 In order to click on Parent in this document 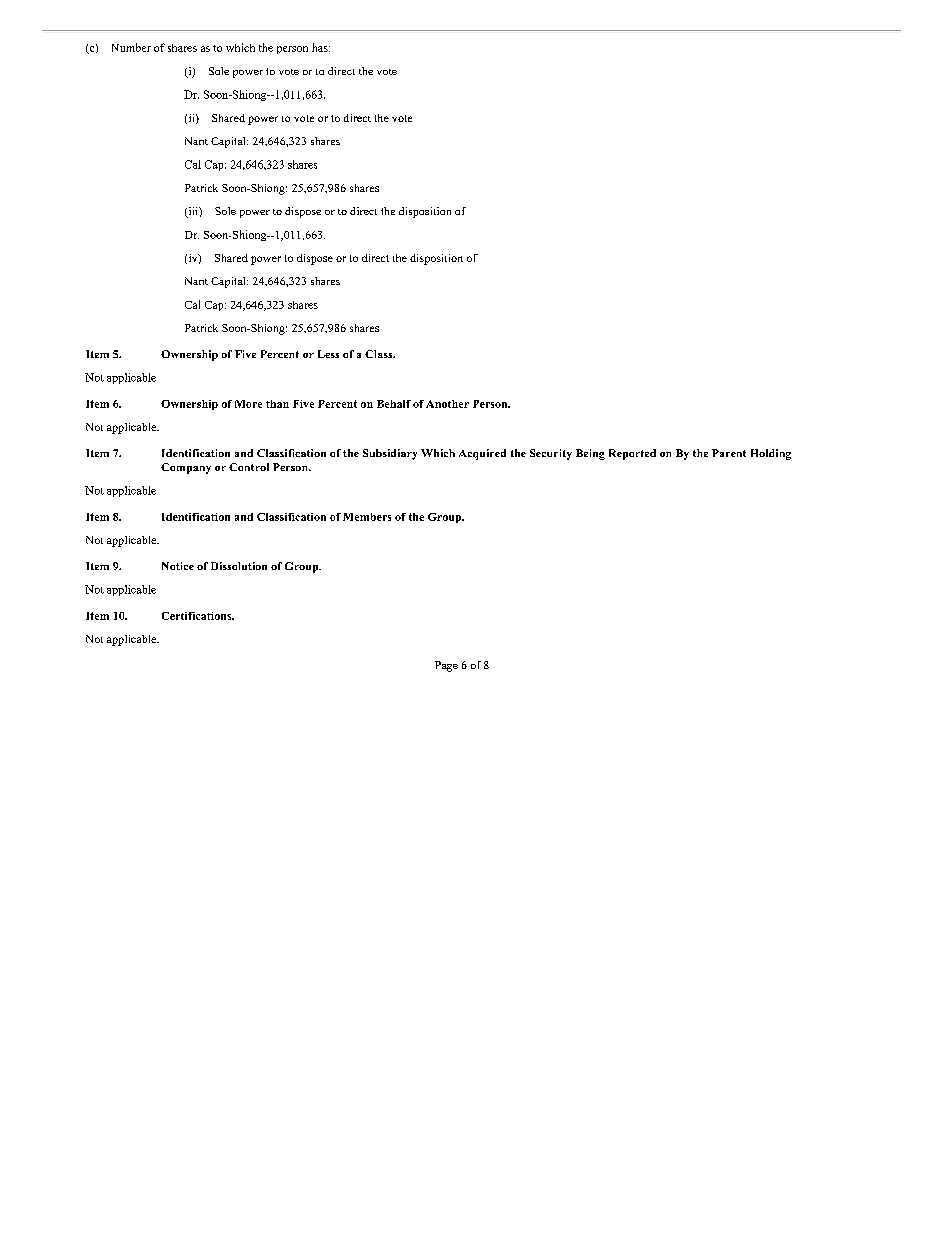, I will do `click(729, 453)`.
